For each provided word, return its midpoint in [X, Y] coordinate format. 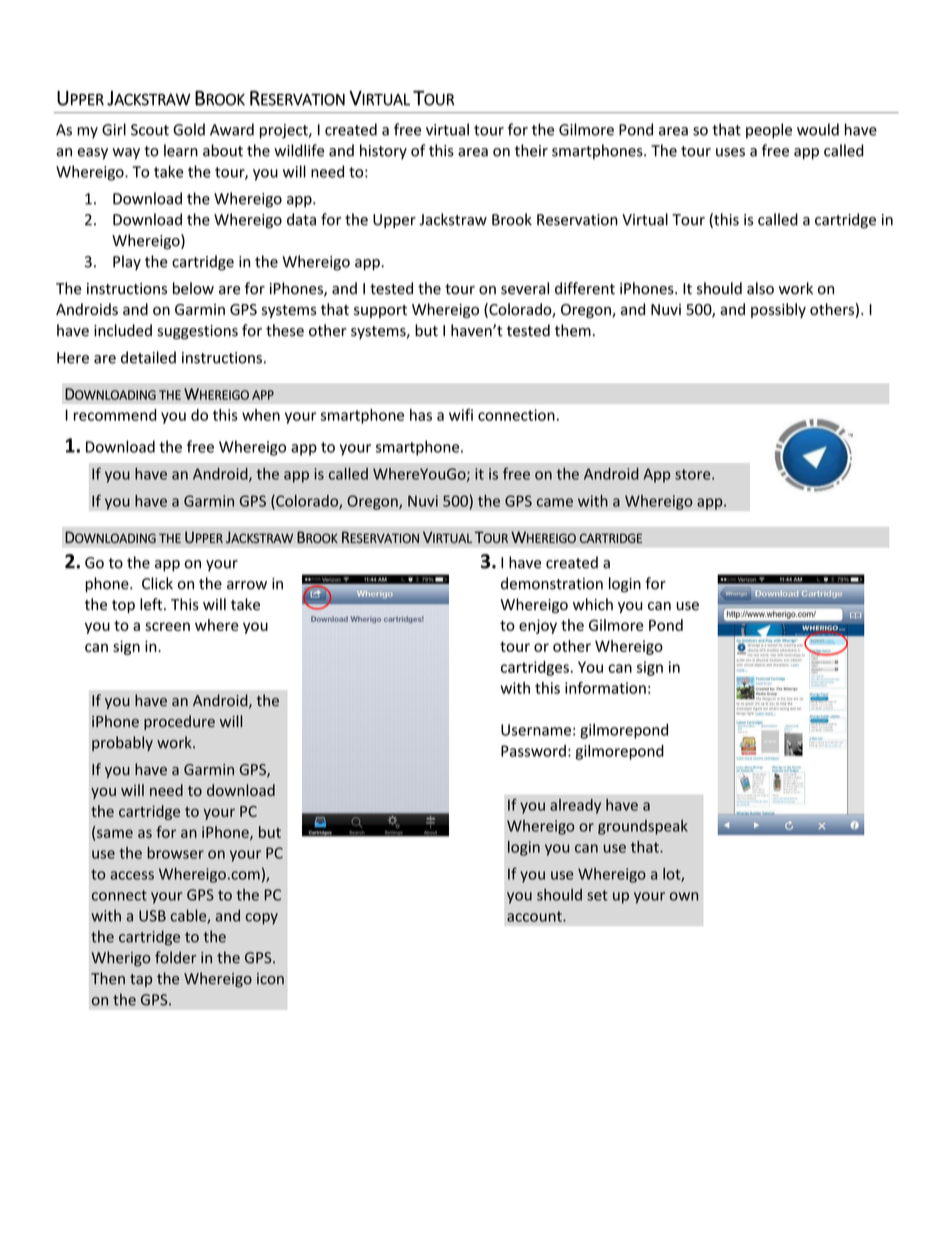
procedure [179, 722]
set [597, 895]
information [605, 687]
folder [175, 957]
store [694, 474]
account [535, 916]
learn [181, 150]
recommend [115, 415]
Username [536, 730]
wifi [461, 415]
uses [730, 152]
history [383, 152]
